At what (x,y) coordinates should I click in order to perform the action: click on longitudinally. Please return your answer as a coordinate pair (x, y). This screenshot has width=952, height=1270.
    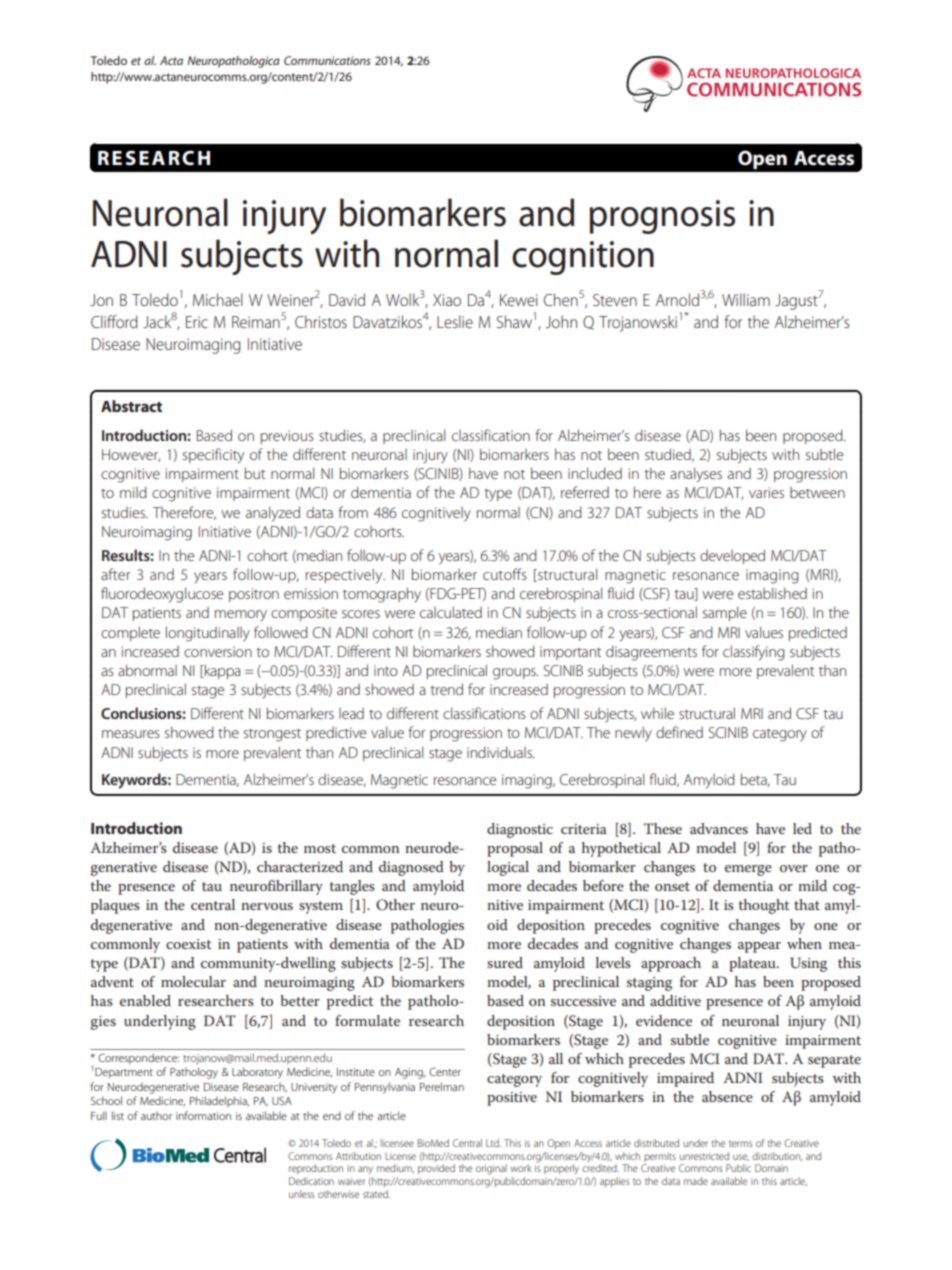
    Looking at the image, I should click on (208, 634).
